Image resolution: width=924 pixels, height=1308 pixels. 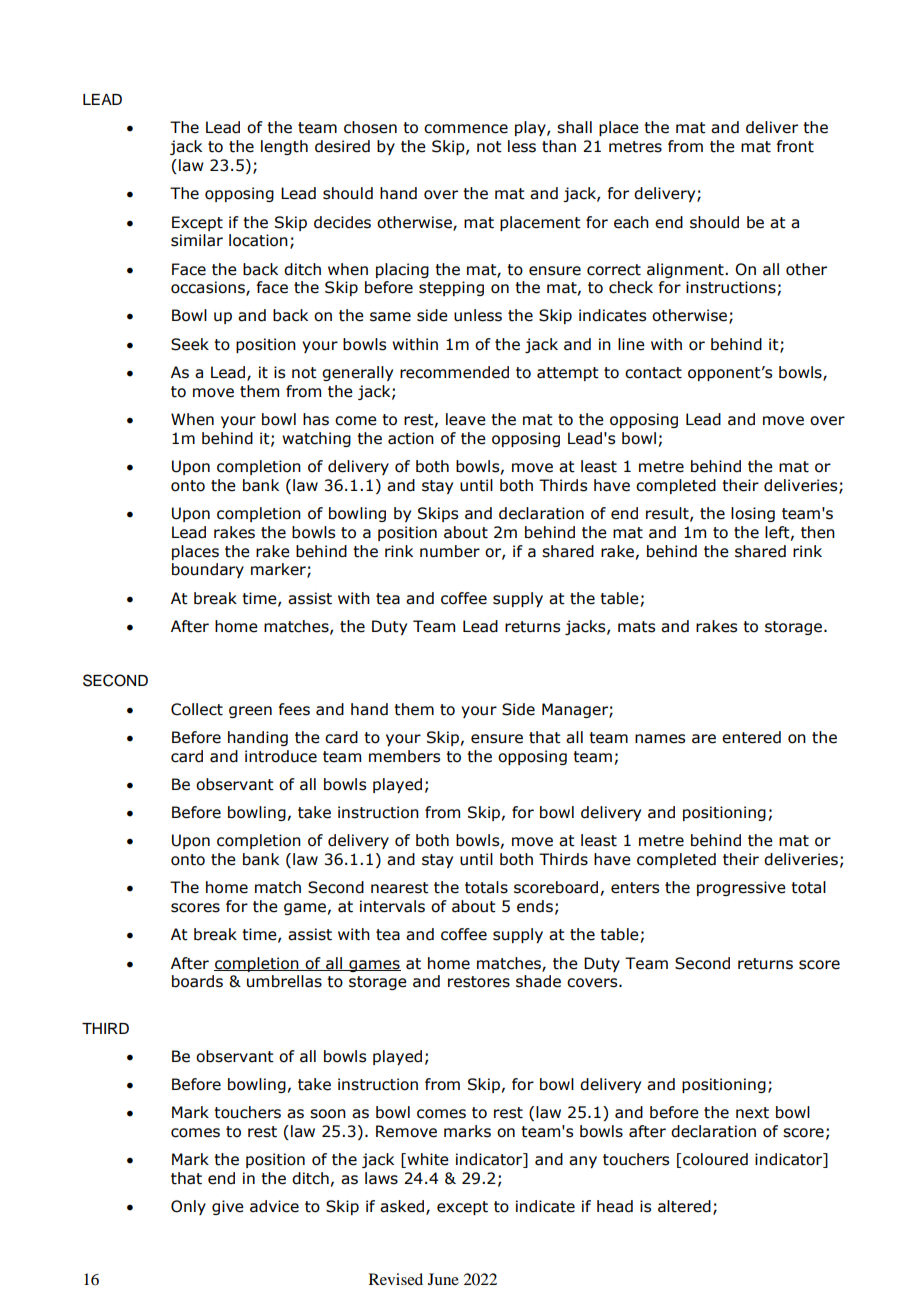 I want to click on recommended, so click(x=454, y=372).
